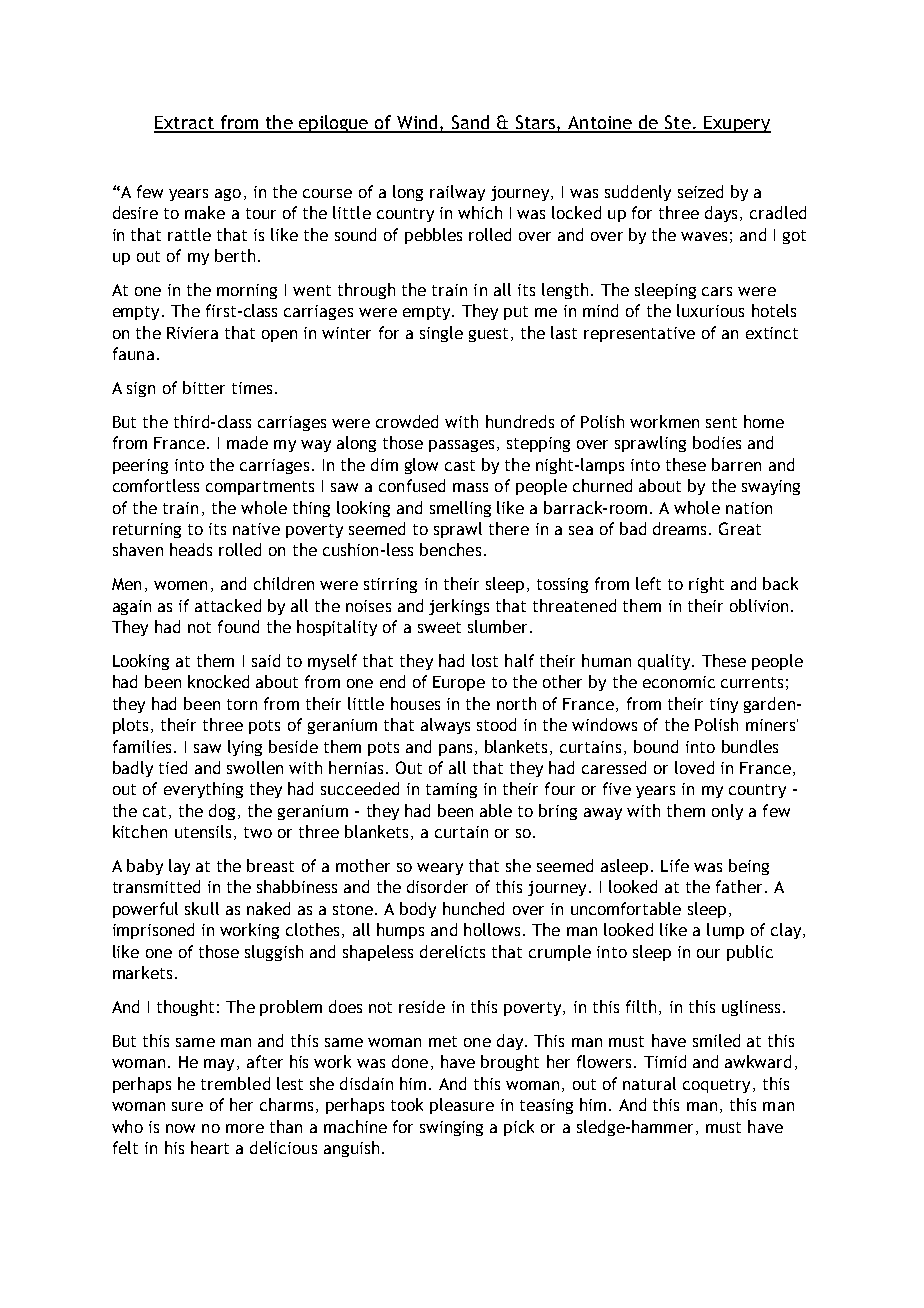 Image resolution: width=924 pixels, height=1308 pixels. What do you see at coordinates (716, 1086) in the screenshot?
I see `coquetry` at bounding box center [716, 1086].
